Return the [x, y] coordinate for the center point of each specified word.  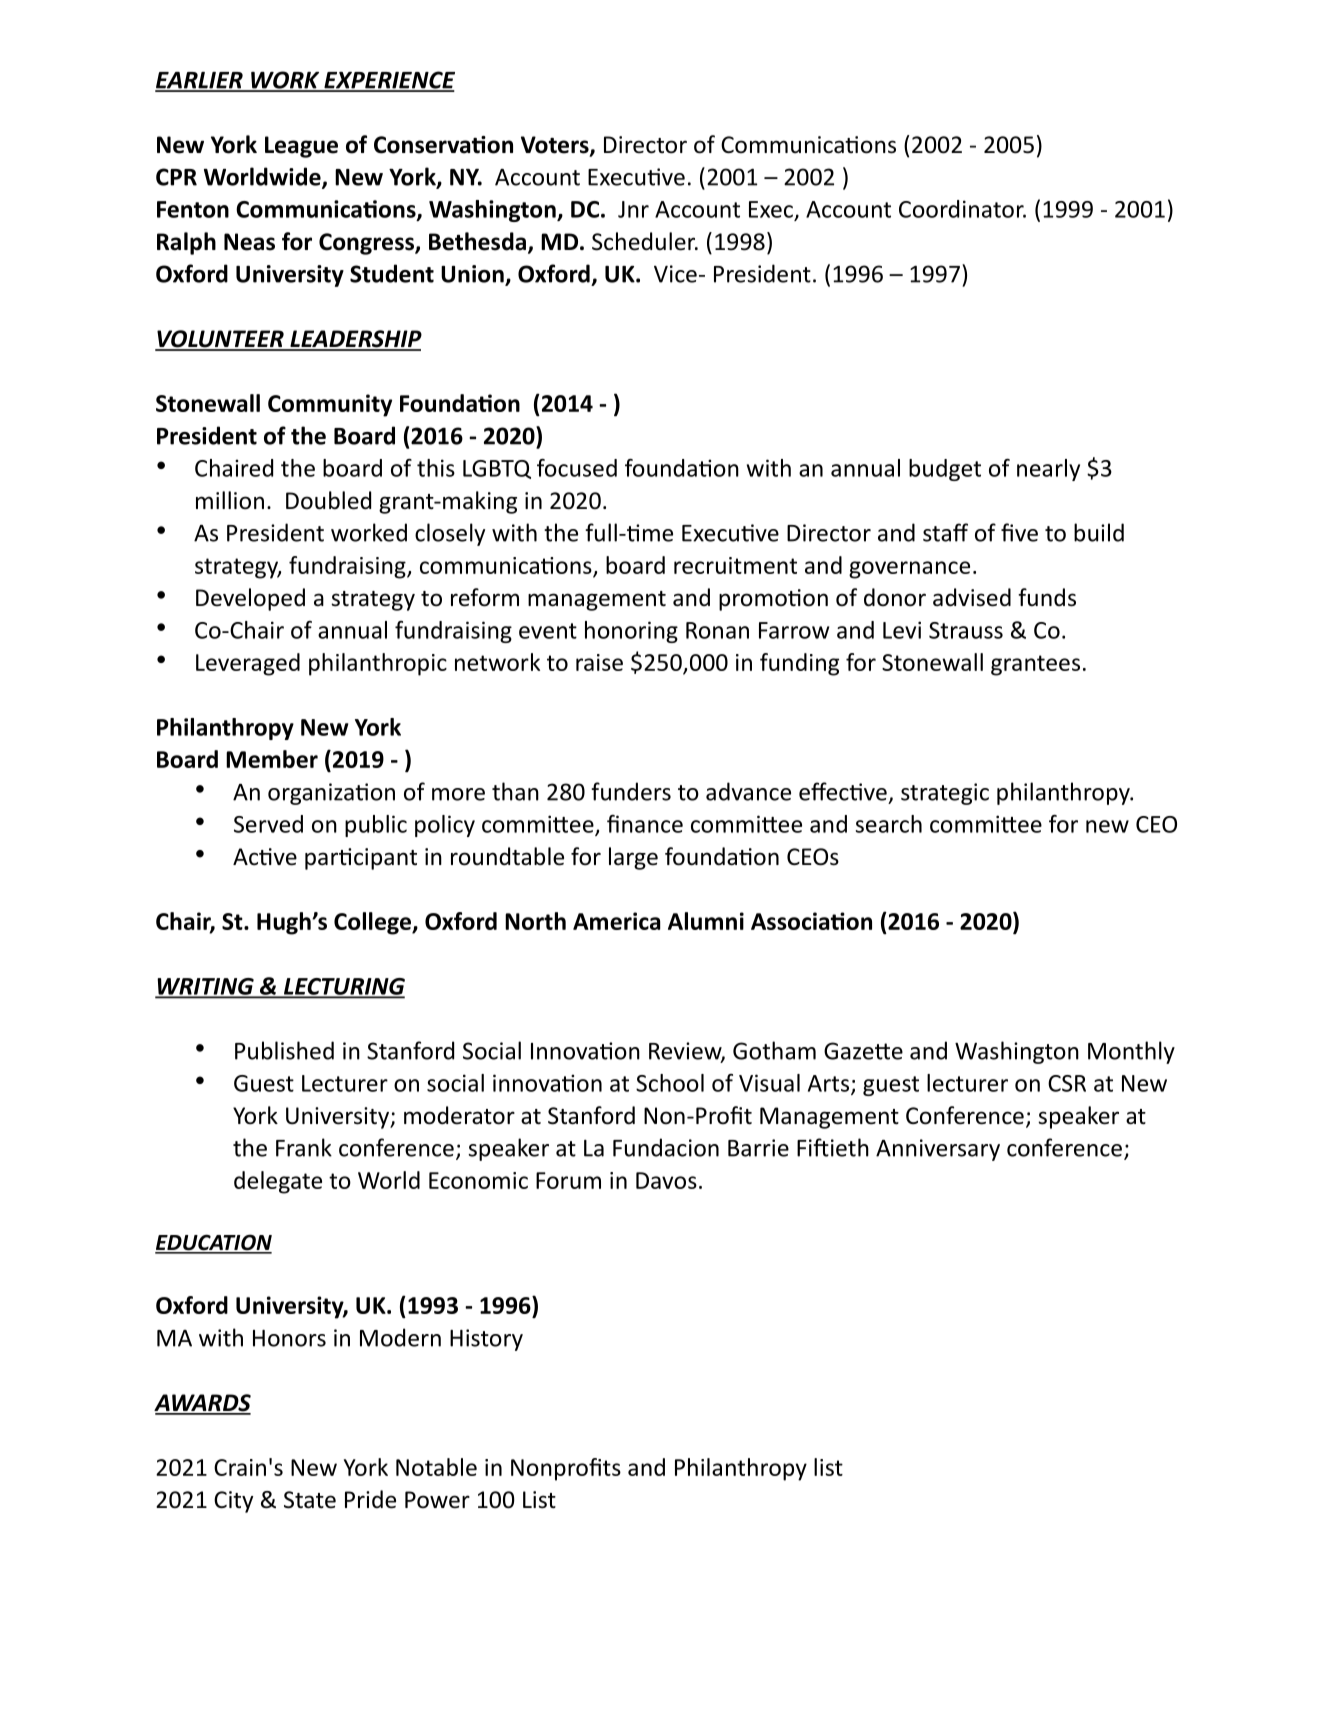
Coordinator [962, 209]
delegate [278, 1182]
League [301, 147]
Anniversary [938, 1150]
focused [577, 468]
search [889, 824]
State [310, 1500]
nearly [1048, 470]
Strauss [966, 630]
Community [330, 405]
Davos [666, 1180]
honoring [631, 632]
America [616, 921]
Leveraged [248, 664]
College [373, 923]
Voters [556, 146]
